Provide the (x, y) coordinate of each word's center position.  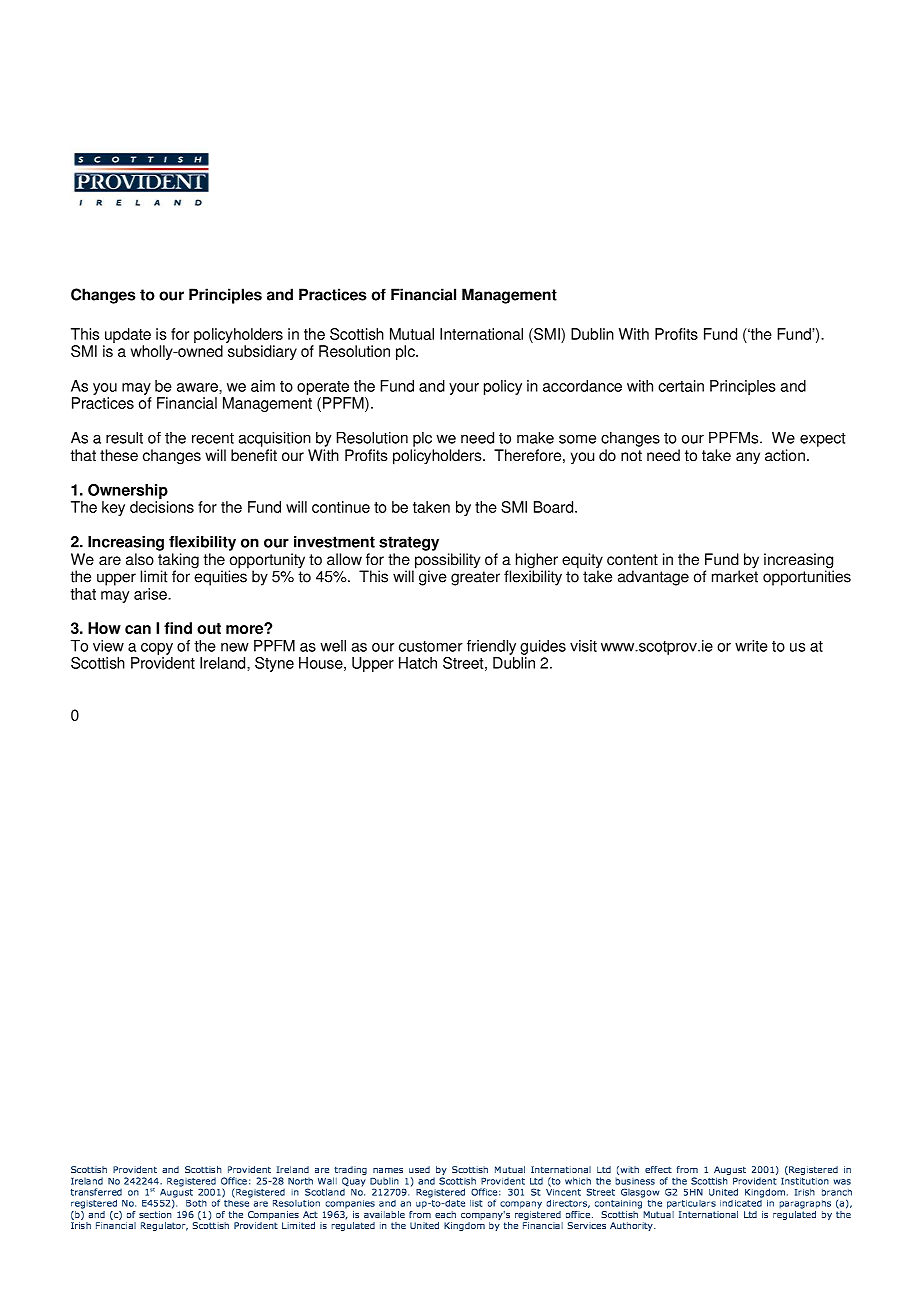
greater (475, 578)
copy (157, 649)
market (735, 575)
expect (823, 440)
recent (213, 438)
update (127, 337)
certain (681, 386)
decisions (162, 507)
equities (221, 577)
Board (555, 507)
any (748, 458)
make (535, 438)
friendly (491, 647)
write (751, 646)
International (481, 334)
